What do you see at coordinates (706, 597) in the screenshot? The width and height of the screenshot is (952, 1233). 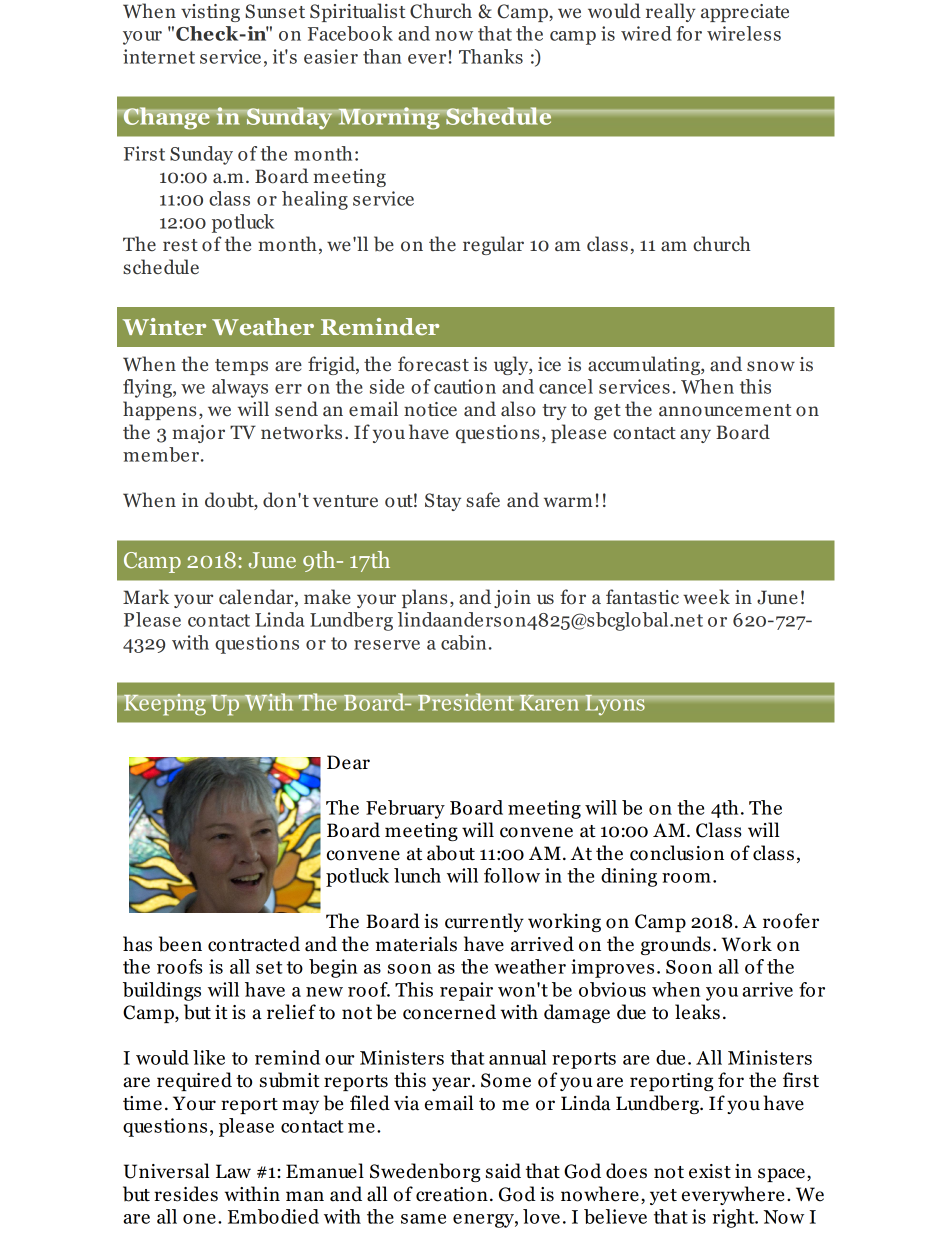 I see `week` at bounding box center [706, 597].
